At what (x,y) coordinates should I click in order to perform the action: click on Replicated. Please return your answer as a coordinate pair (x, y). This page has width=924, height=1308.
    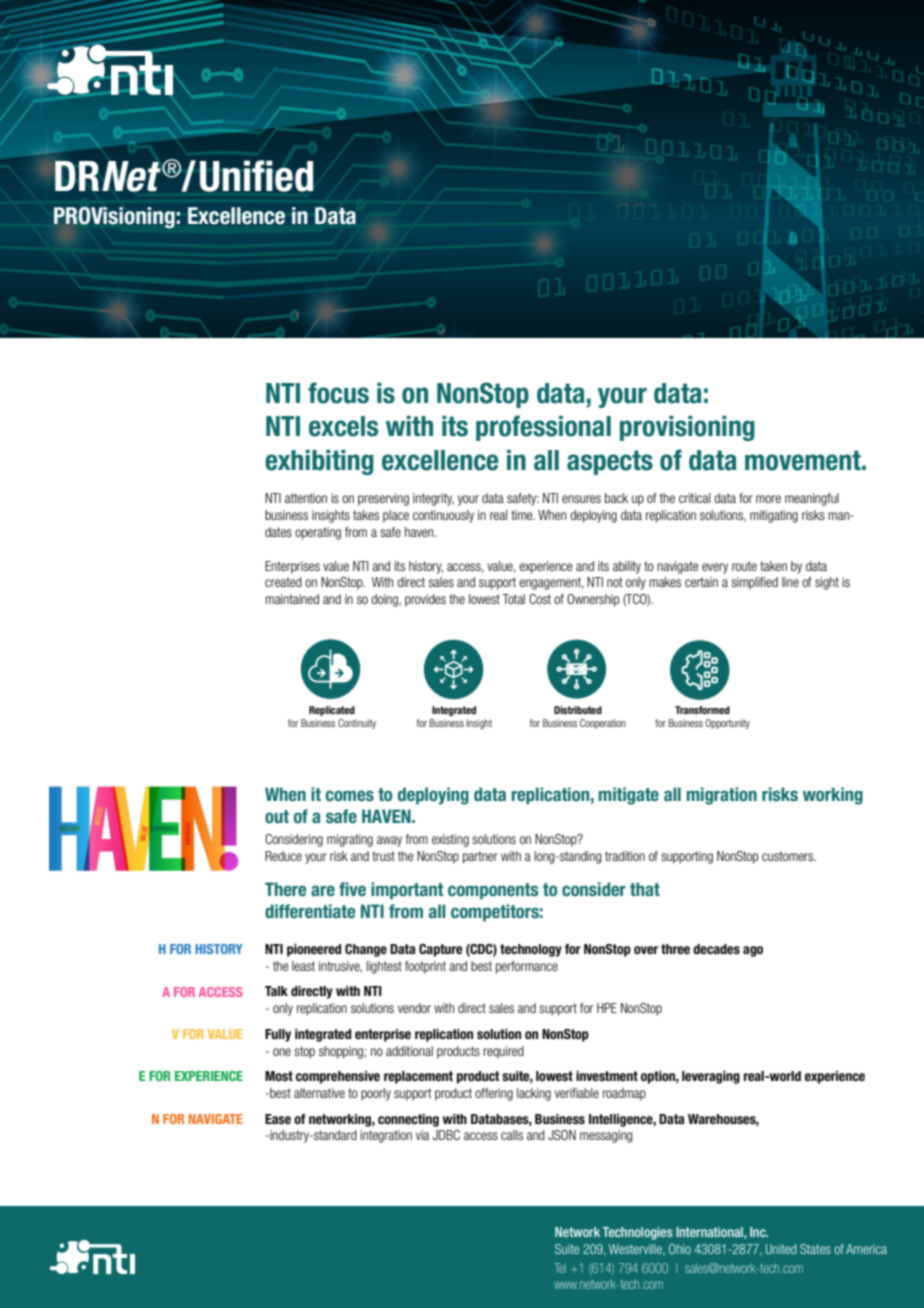
    Looking at the image, I should click on (332, 711).
